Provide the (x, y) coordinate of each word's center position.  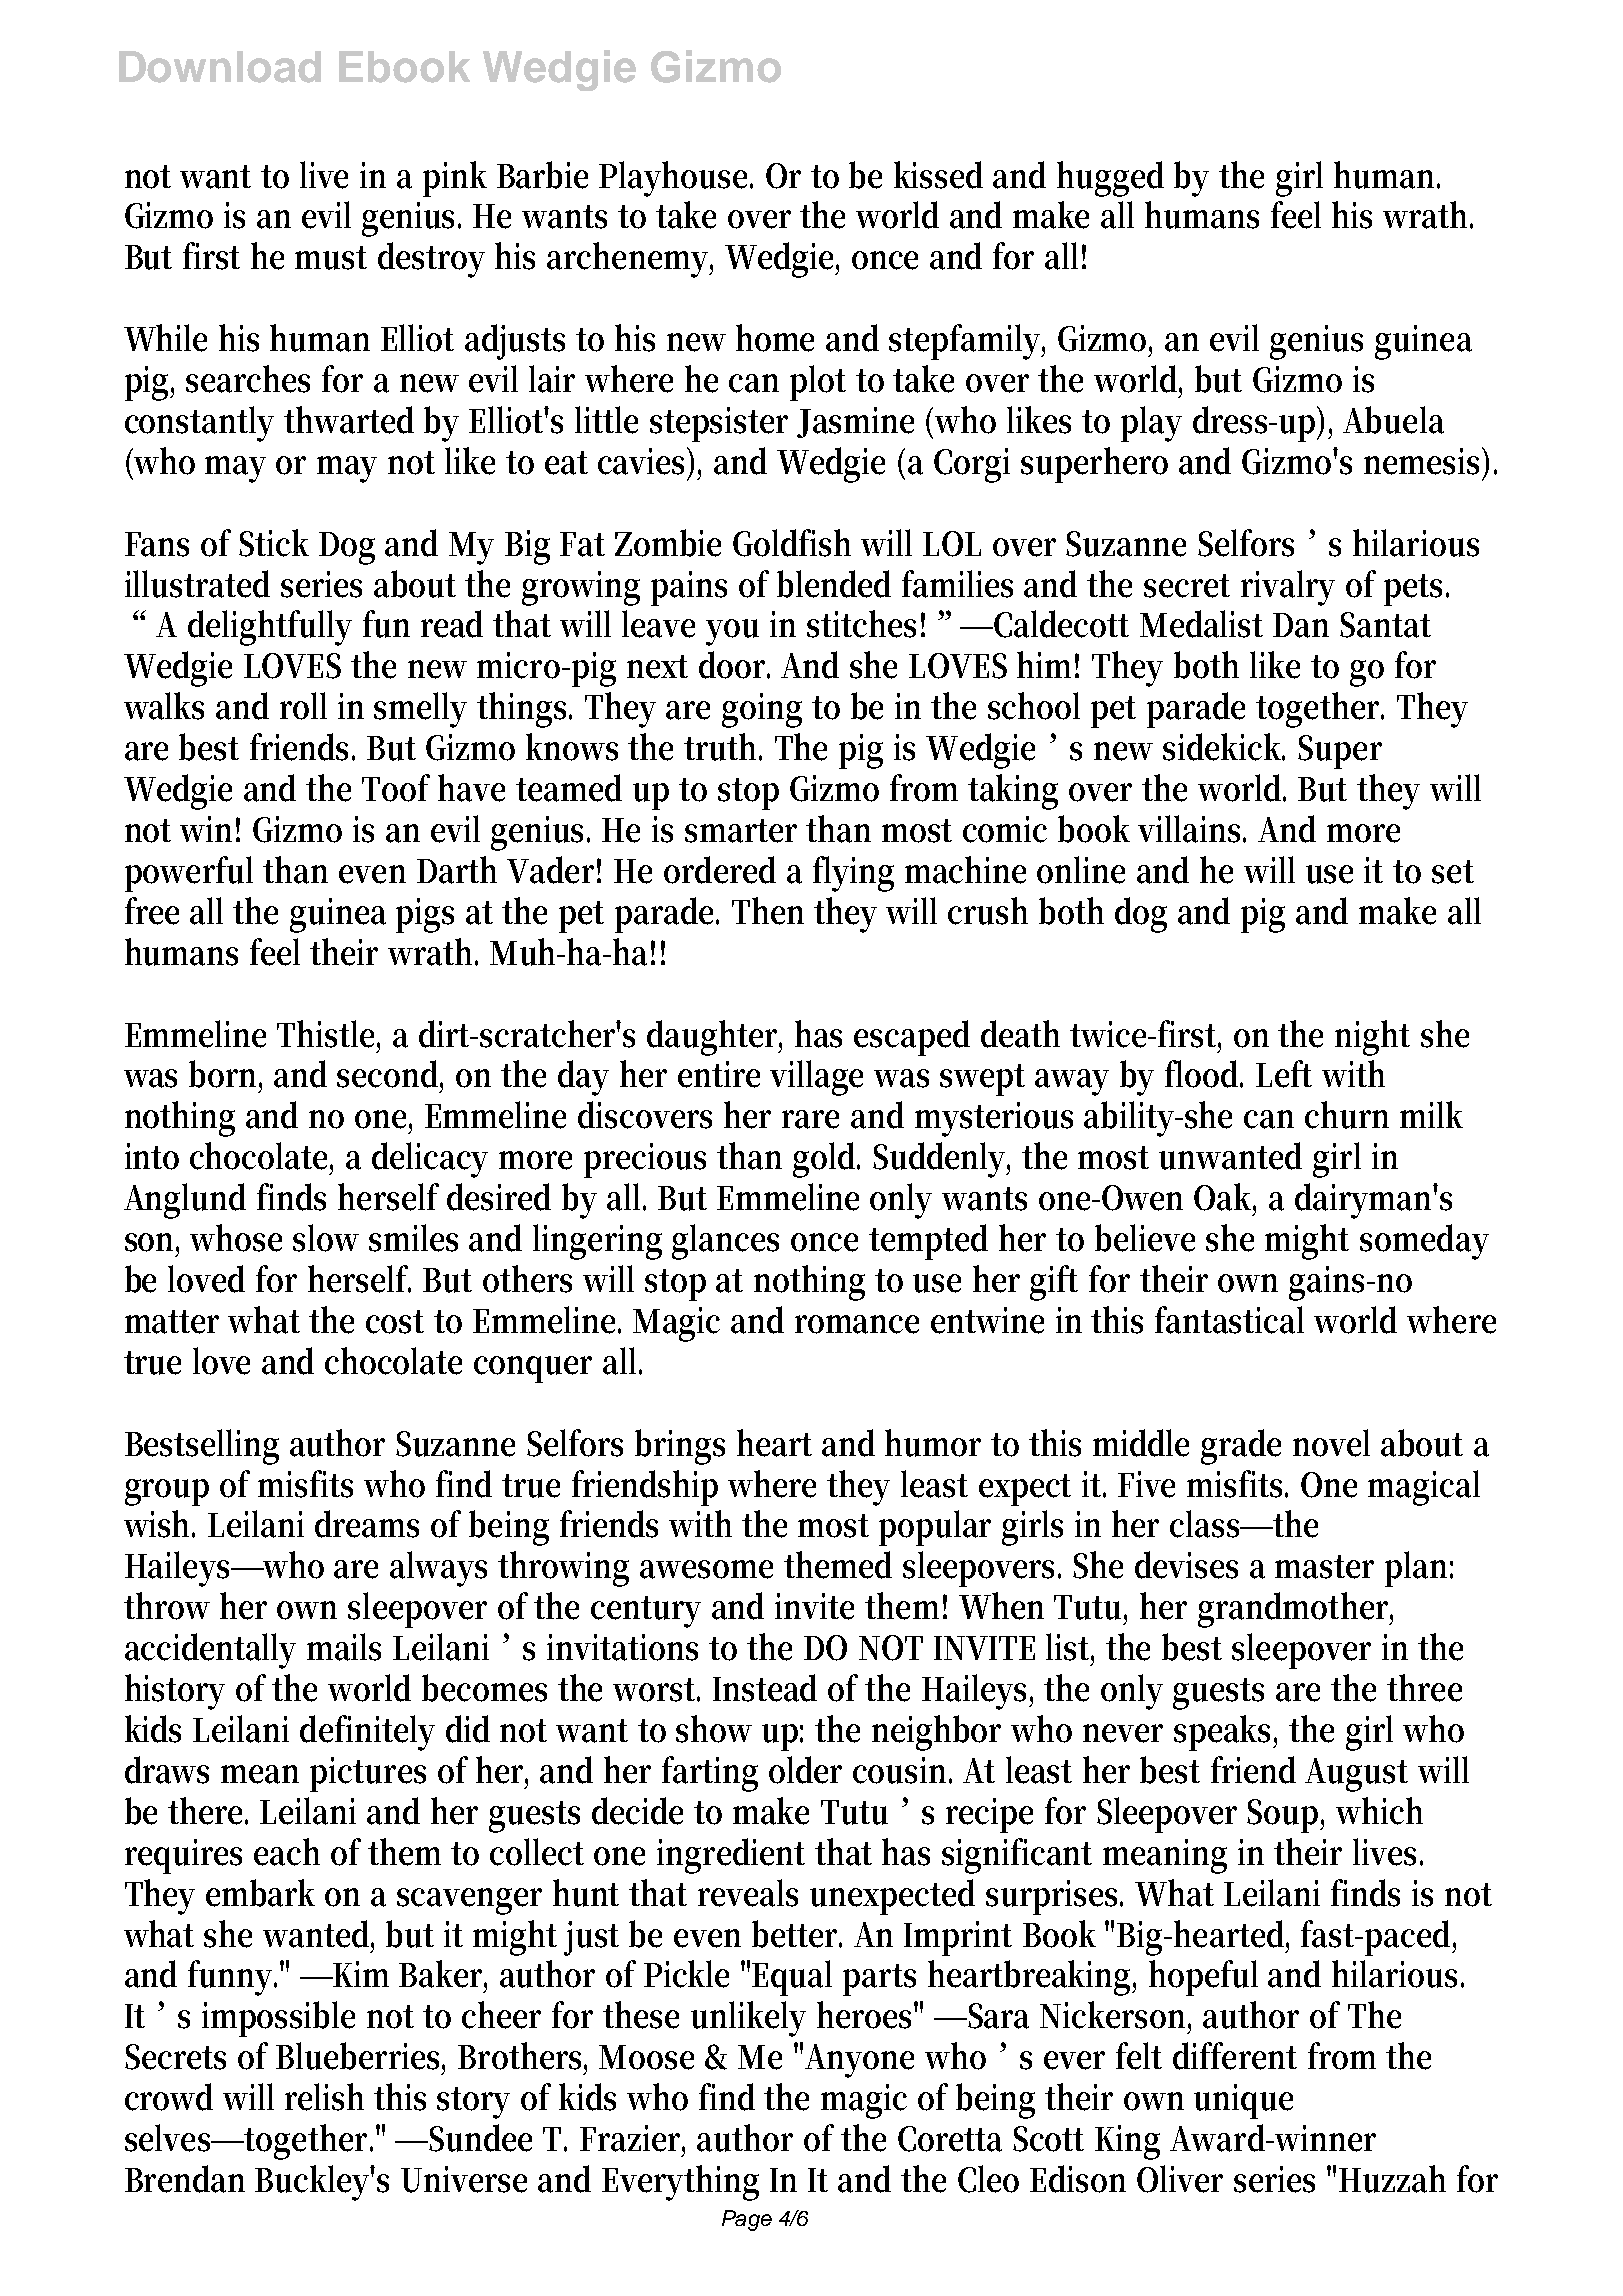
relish (324, 2097)
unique (1243, 2101)
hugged (1110, 179)
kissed (938, 175)
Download (220, 67)
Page (747, 2220)
